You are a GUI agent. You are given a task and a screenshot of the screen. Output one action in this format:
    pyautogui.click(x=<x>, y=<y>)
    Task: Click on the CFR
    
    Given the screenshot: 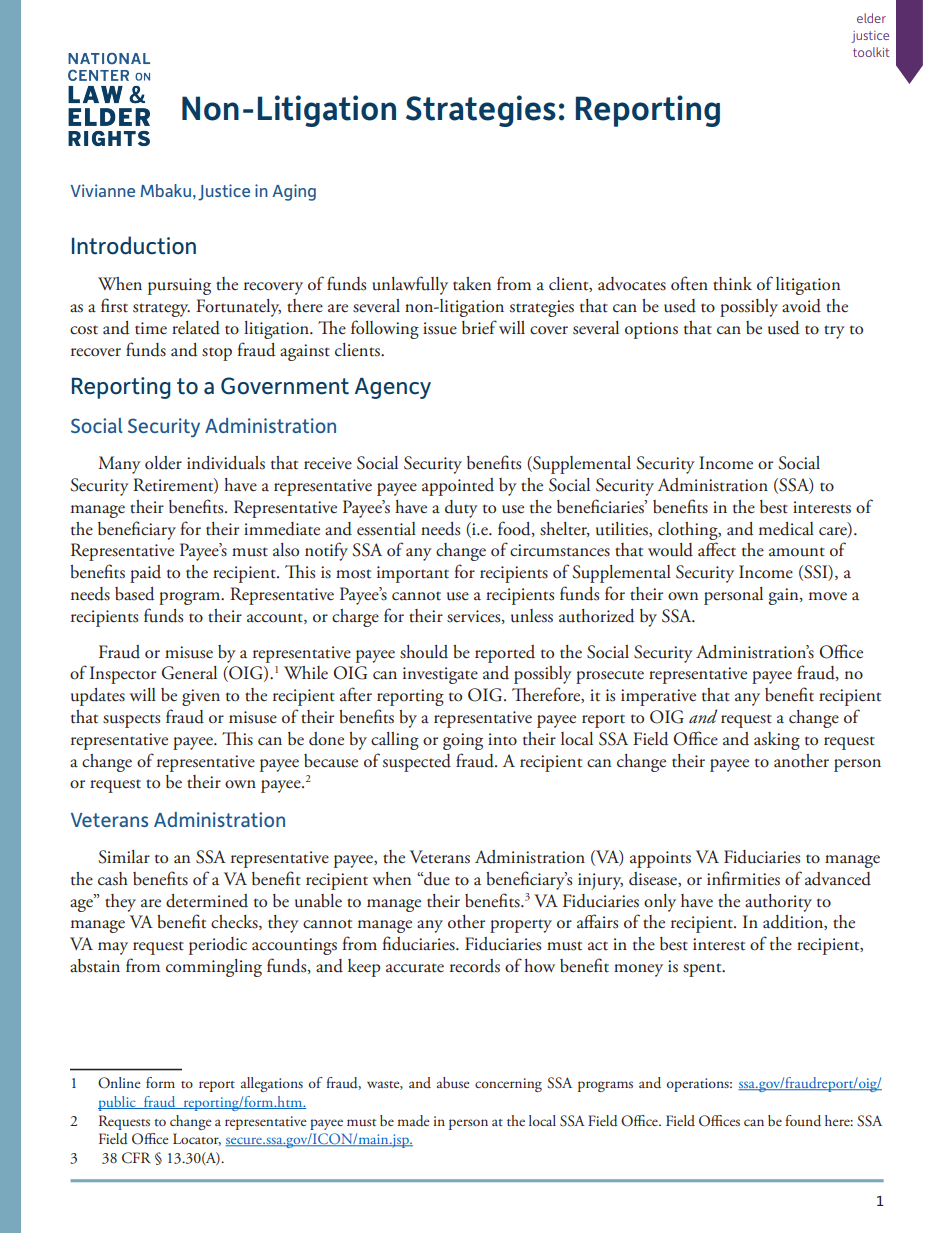 What is the action you would take?
    pyautogui.click(x=136, y=1158)
